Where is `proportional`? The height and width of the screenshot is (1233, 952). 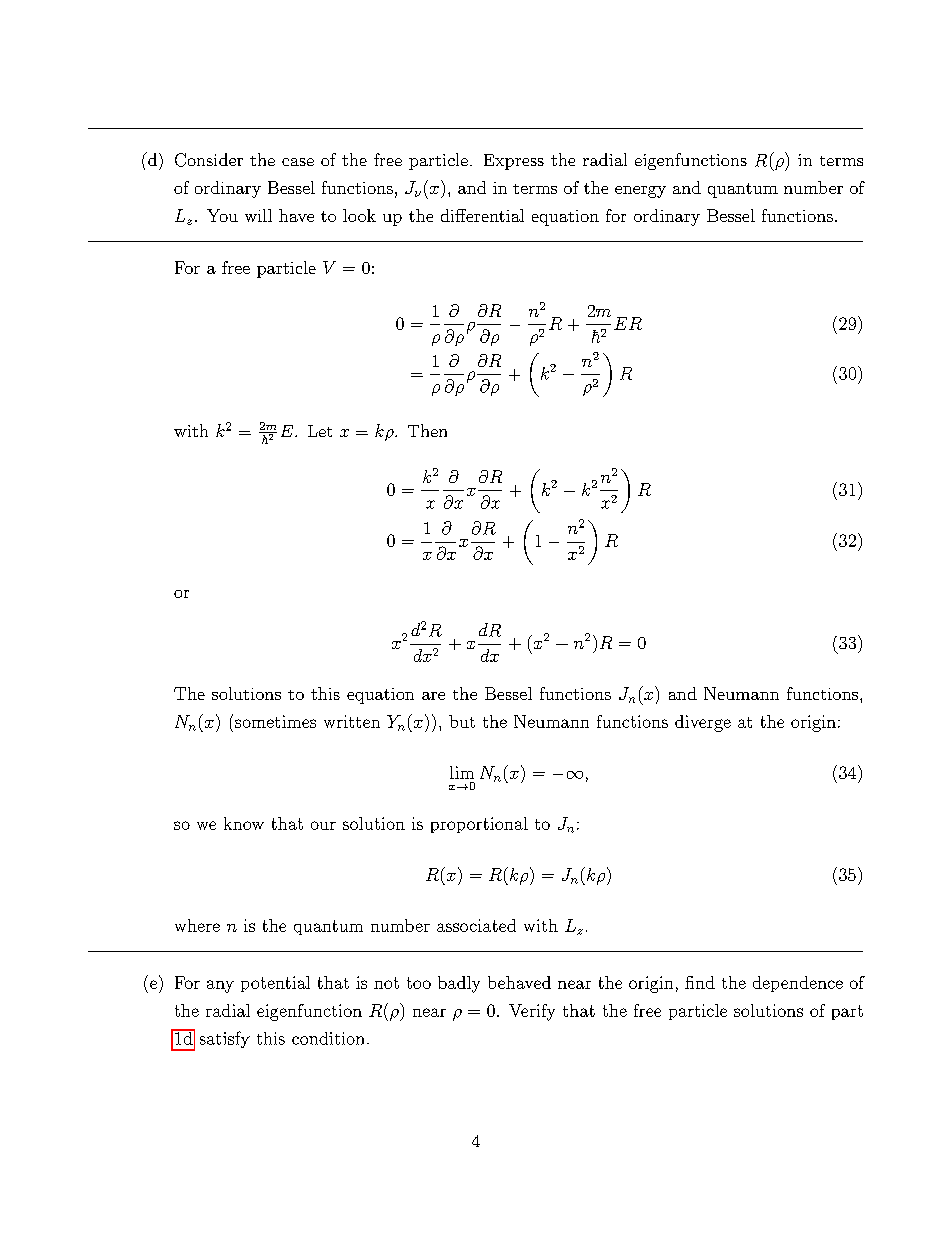 proportional is located at coordinates (479, 825).
